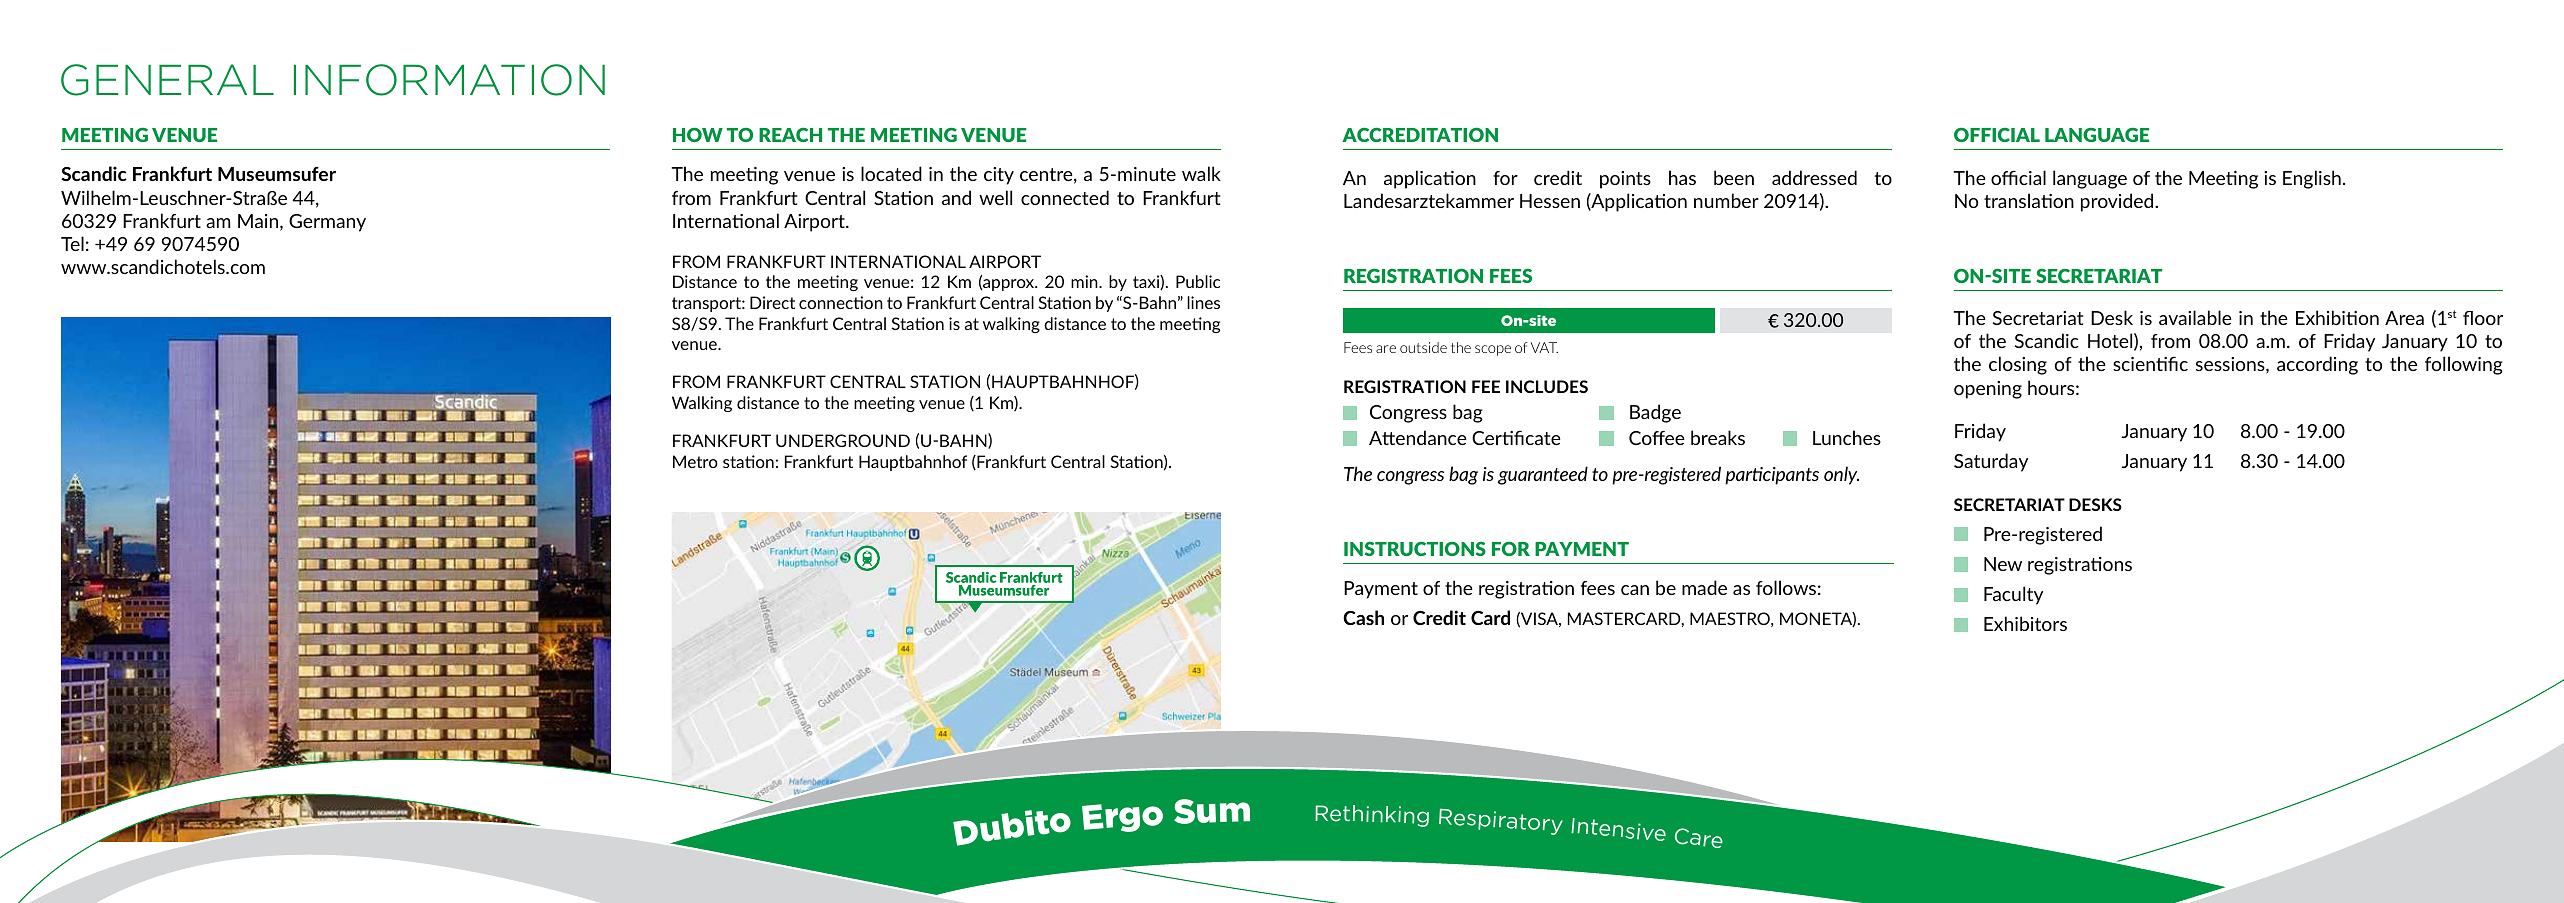  What do you see at coordinates (2312, 179) in the screenshot?
I see `English` at bounding box center [2312, 179].
